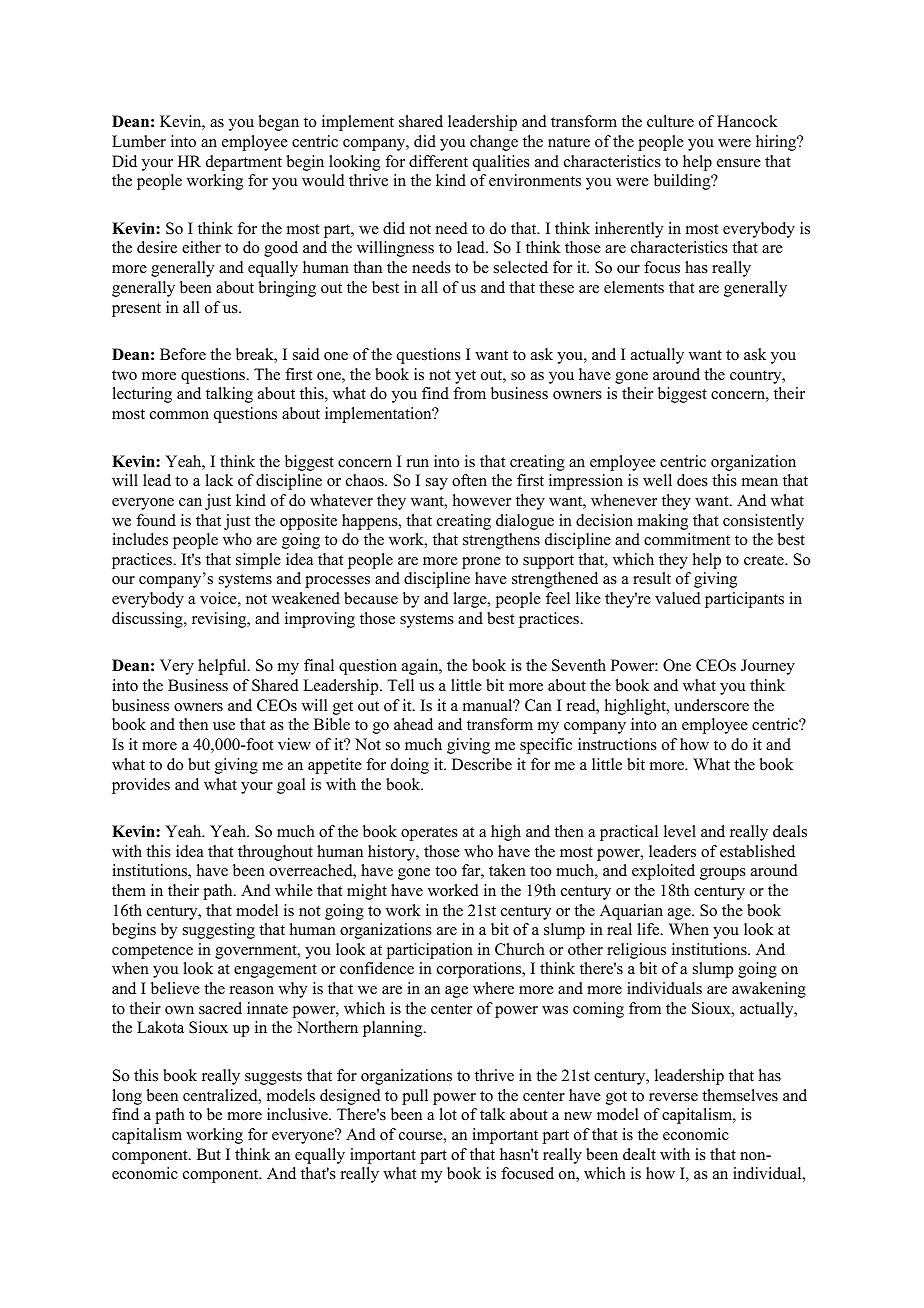 Image resolution: width=924 pixels, height=1308 pixels. Describe the element at coordinates (739, 163) in the page. I see `ensure` at that location.
